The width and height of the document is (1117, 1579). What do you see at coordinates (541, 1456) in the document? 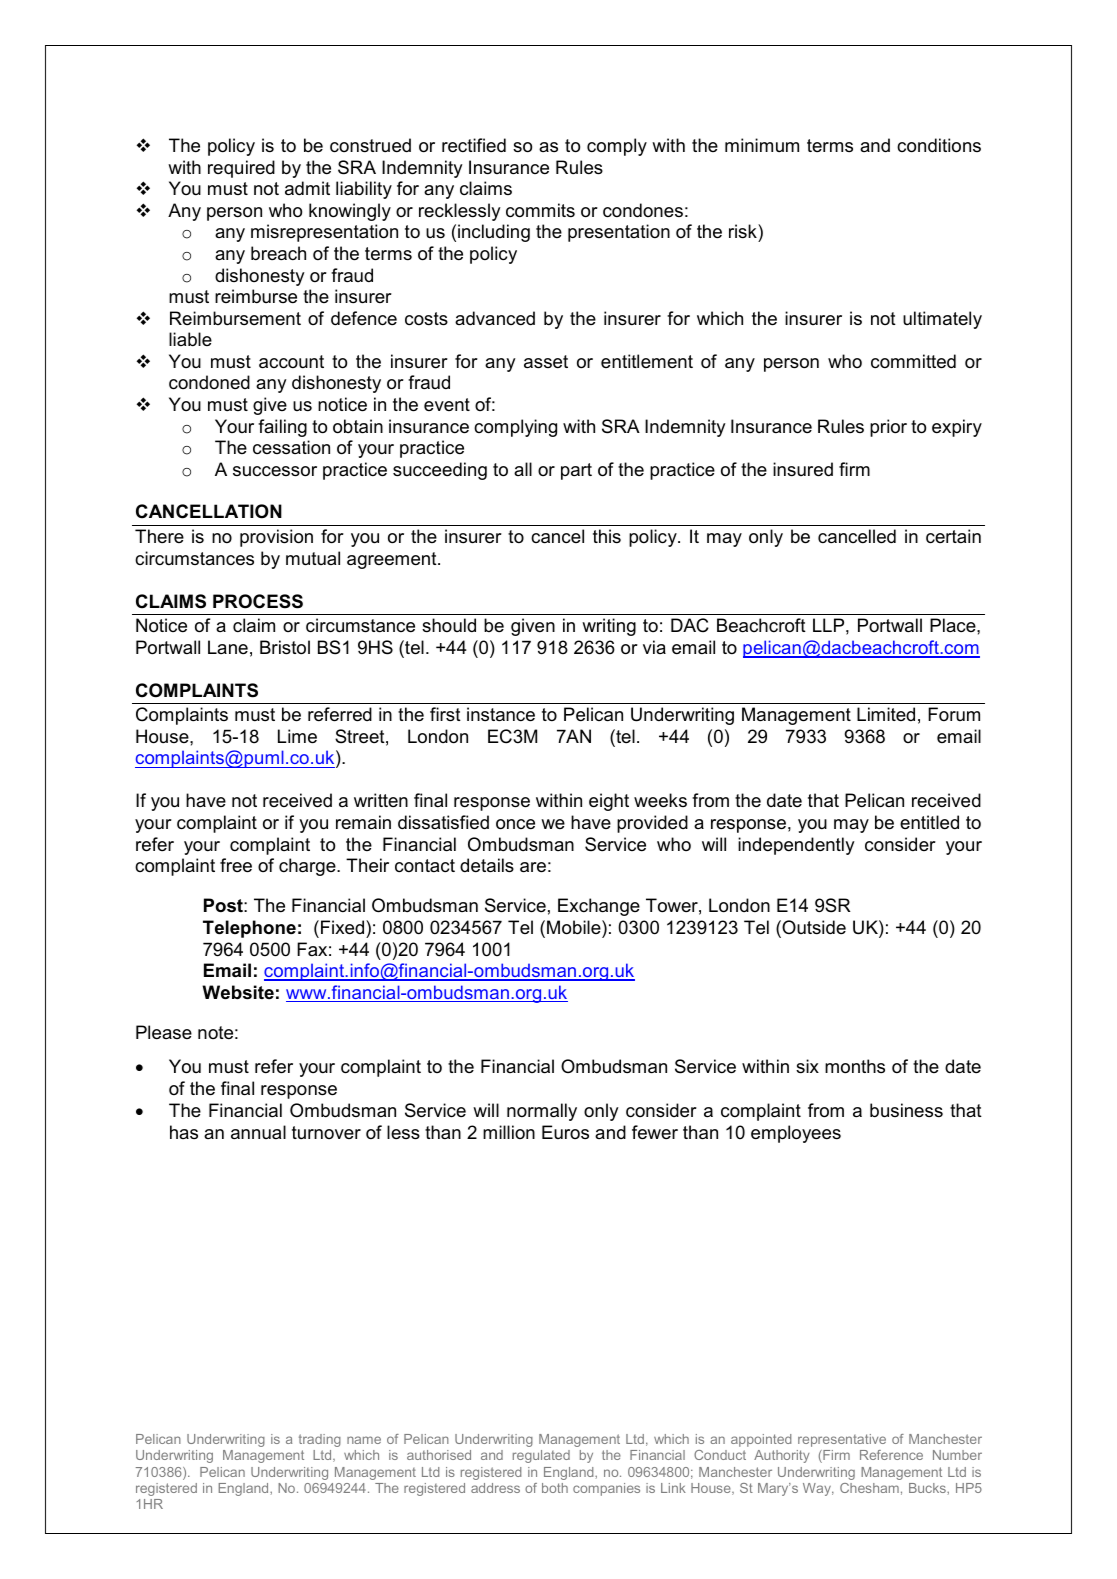
I see `regulated` at bounding box center [541, 1456].
